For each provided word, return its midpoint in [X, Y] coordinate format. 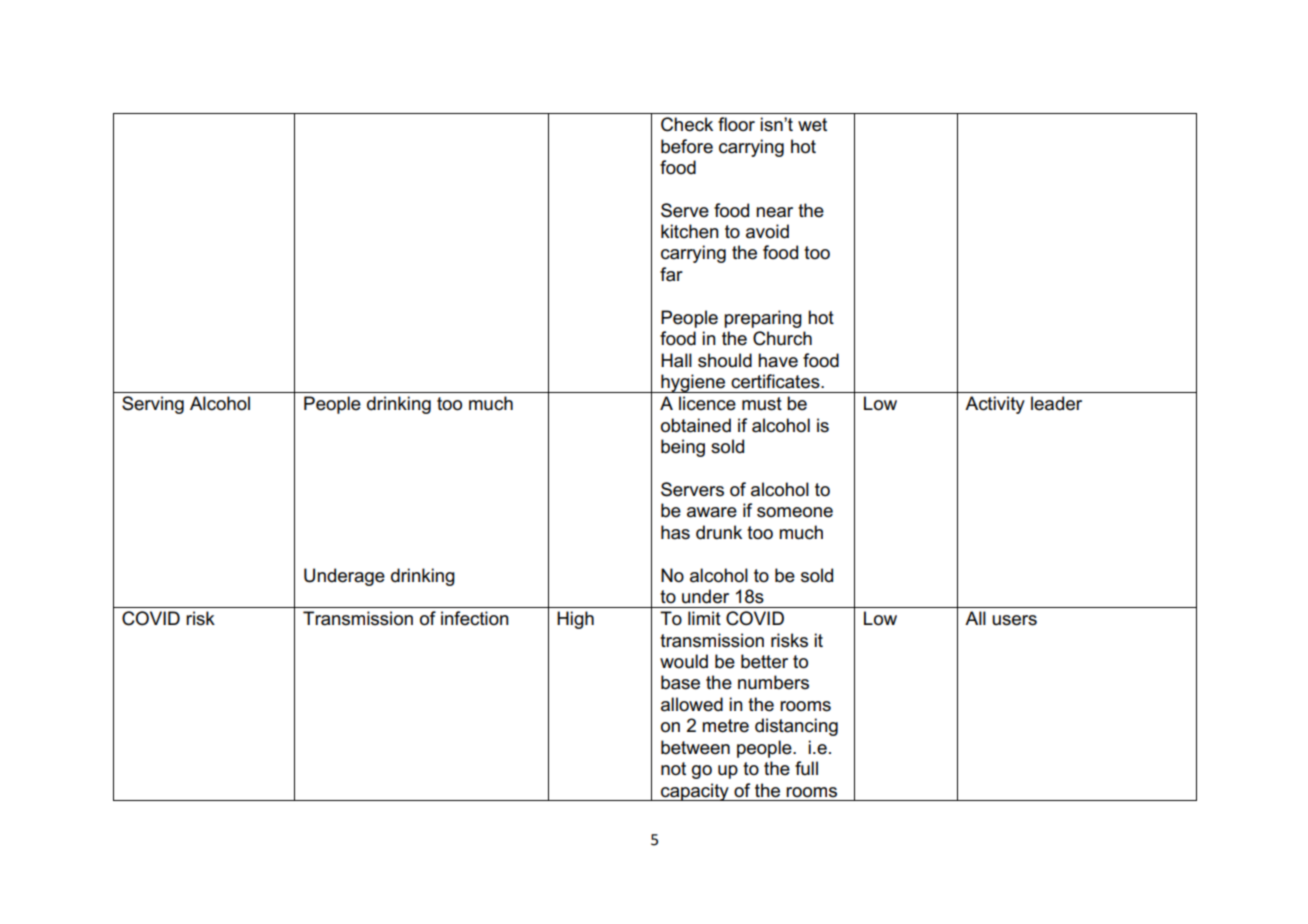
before [687, 146]
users [1014, 620]
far [671, 274]
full [806, 768]
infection [475, 618]
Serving [153, 405]
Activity [995, 405]
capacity [695, 792]
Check [687, 124]
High [575, 620]
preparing [763, 319]
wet [812, 125]
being [683, 448]
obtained [696, 425]
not [673, 769]
